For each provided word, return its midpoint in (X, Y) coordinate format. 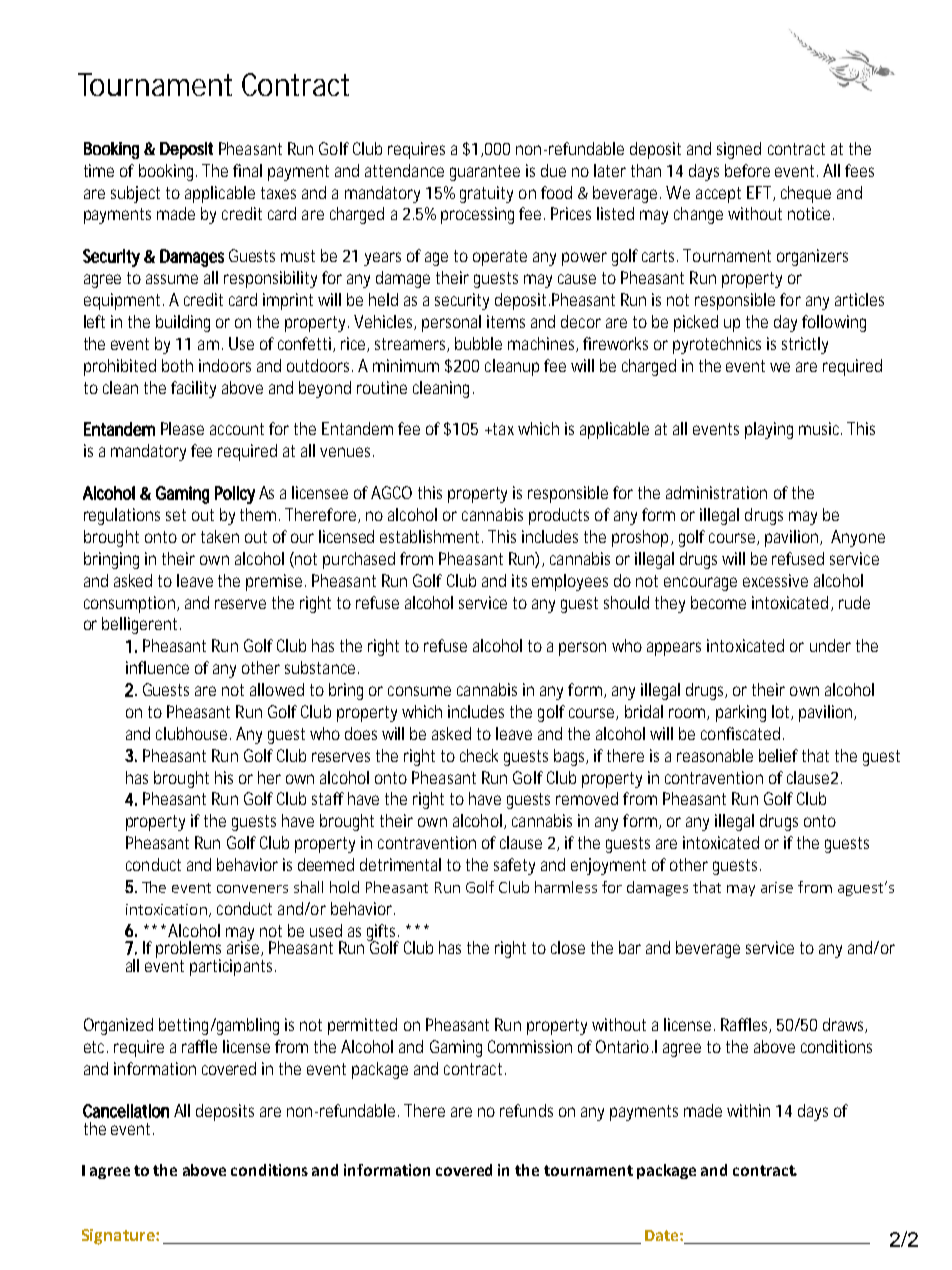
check (479, 755)
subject (135, 194)
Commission (530, 1046)
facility (193, 389)
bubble (478, 343)
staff (328, 798)
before (747, 170)
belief (778, 755)
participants (233, 967)
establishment (431, 536)
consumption (131, 604)
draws (845, 1025)
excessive (775, 580)
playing (769, 430)
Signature (119, 1237)
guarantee (485, 173)
